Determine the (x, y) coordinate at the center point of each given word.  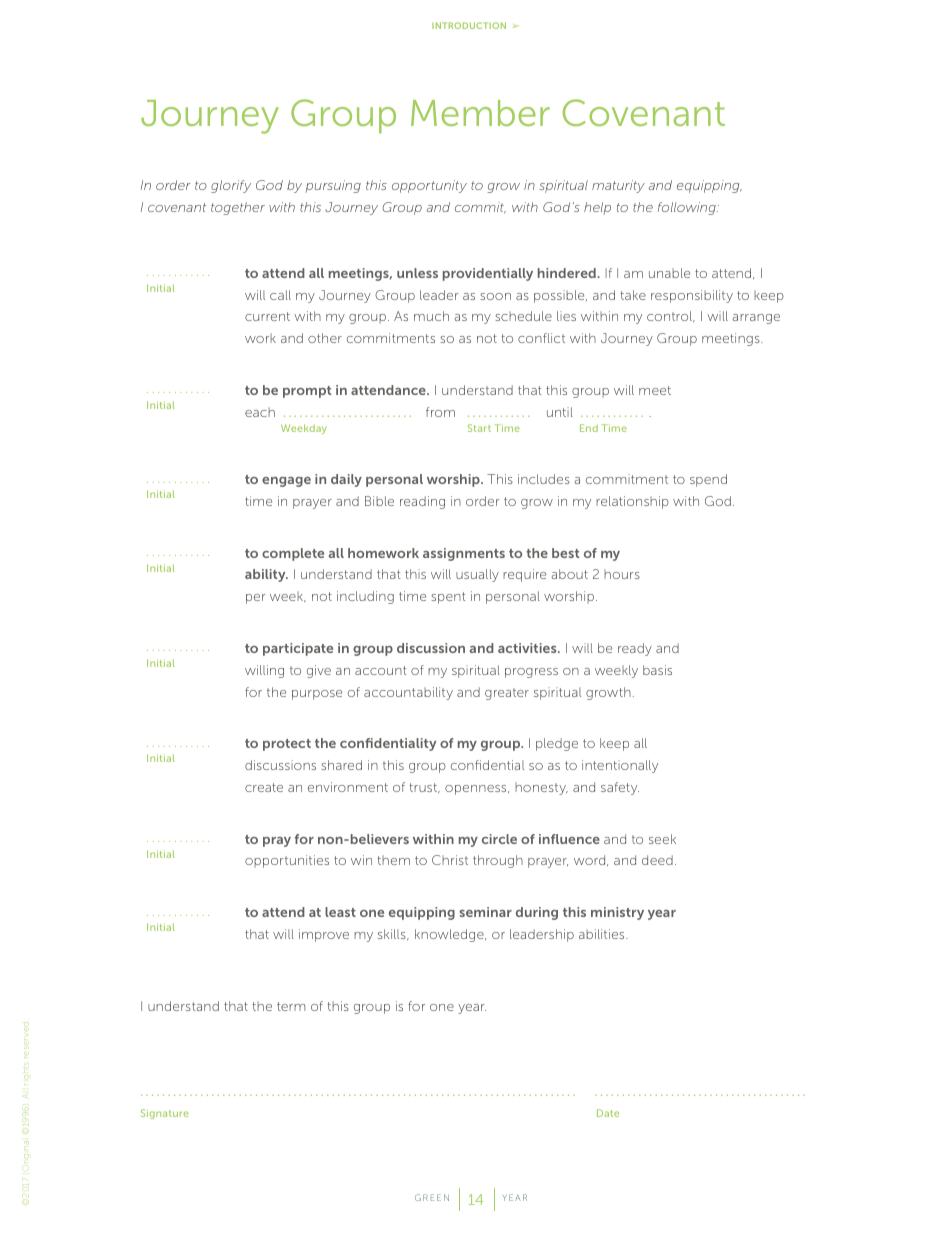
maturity (618, 186)
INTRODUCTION (469, 25)
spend (708, 480)
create (264, 787)
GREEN (432, 1197)
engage (286, 482)
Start (479, 428)
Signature (165, 1114)
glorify (231, 186)
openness (477, 790)
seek (662, 839)
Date (608, 1113)
